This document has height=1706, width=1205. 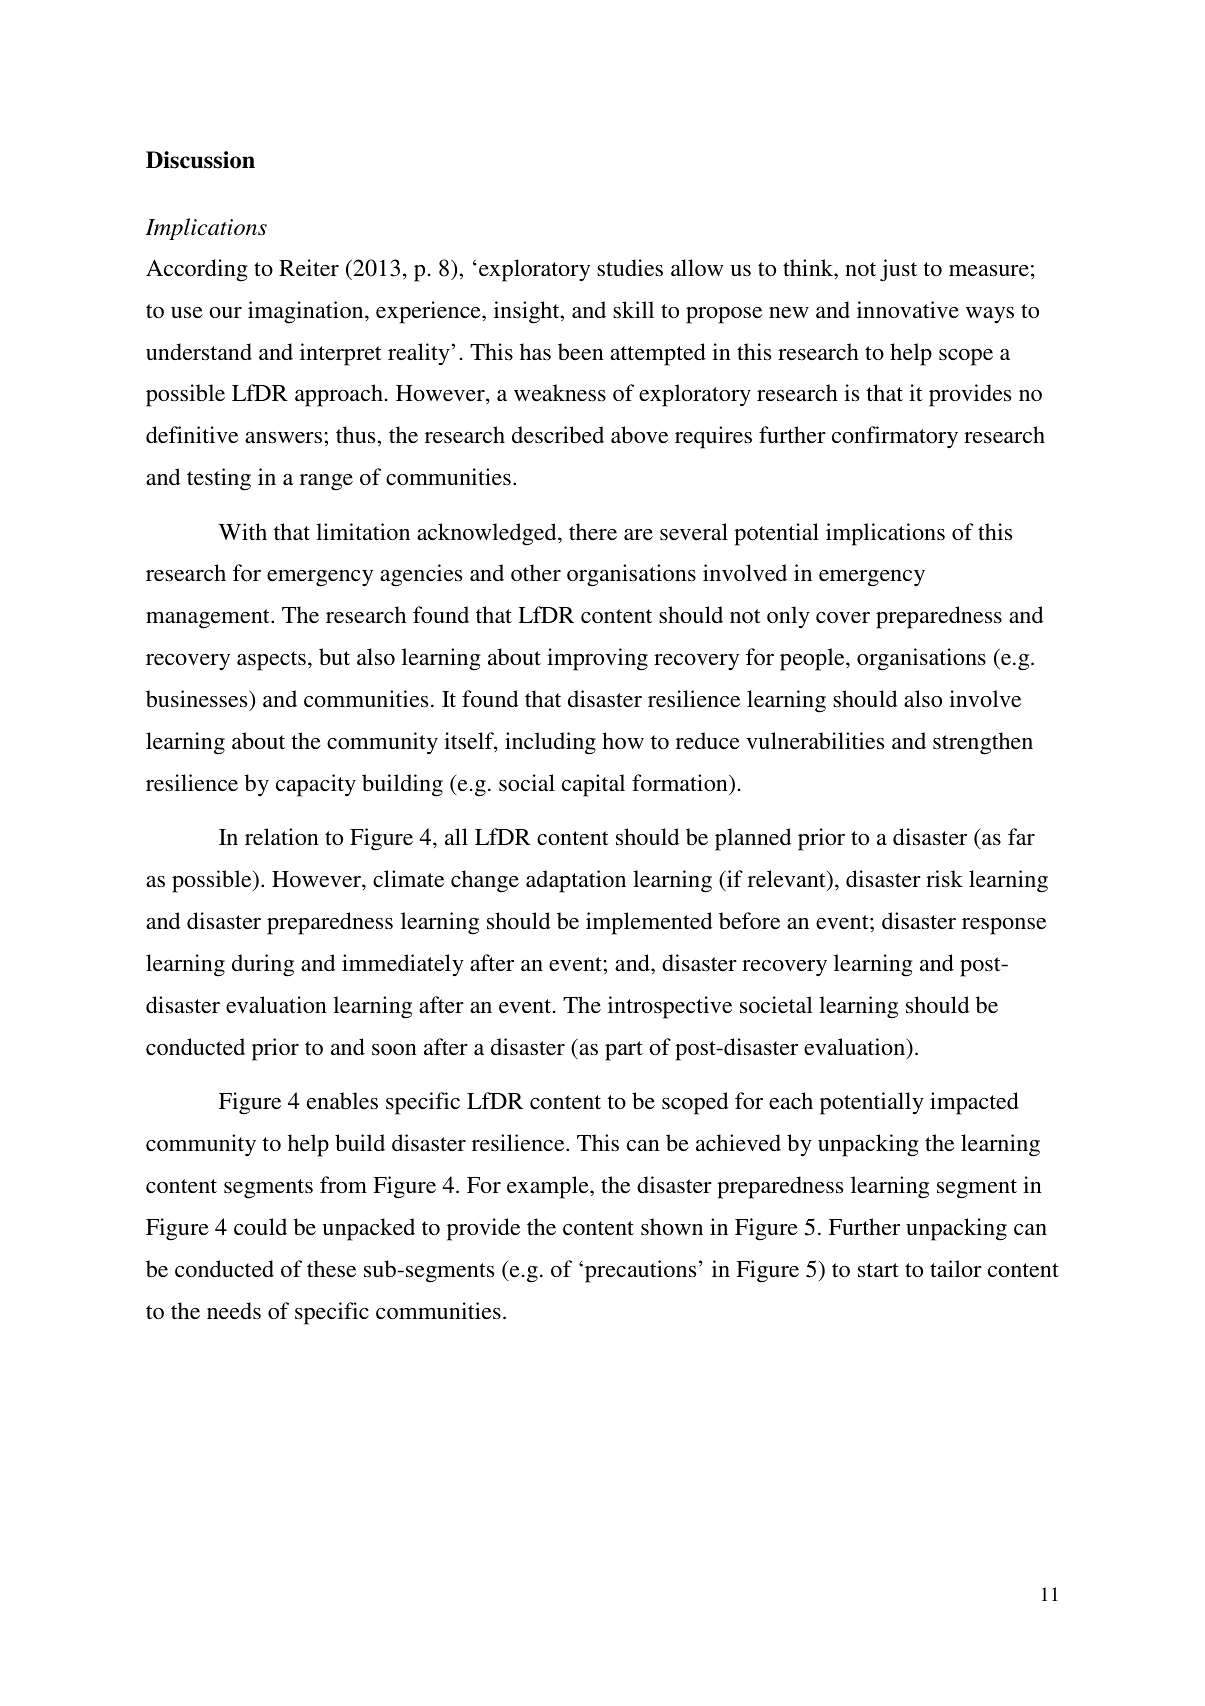 What do you see at coordinates (649, 923) in the document?
I see `implemented` at bounding box center [649, 923].
